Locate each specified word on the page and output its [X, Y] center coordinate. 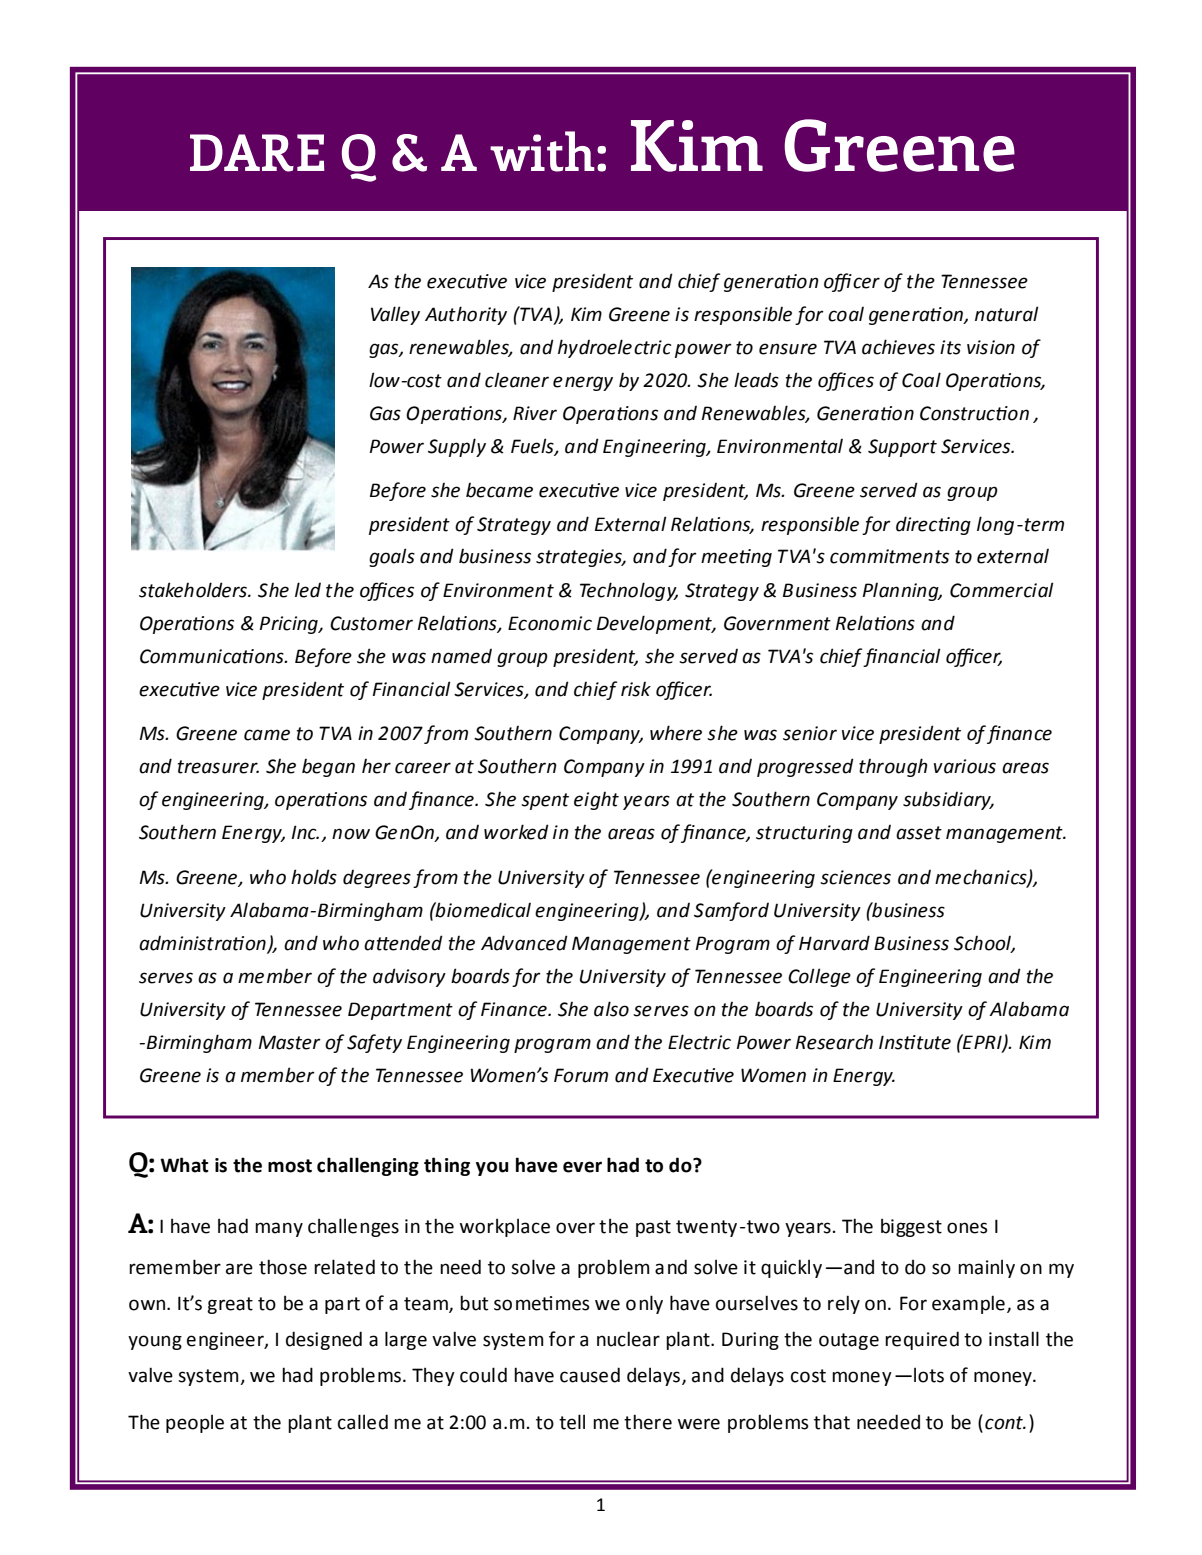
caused [590, 1375]
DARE [257, 153]
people [195, 1423]
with [542, 151]
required [922, 1340]
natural [1006, 314]
